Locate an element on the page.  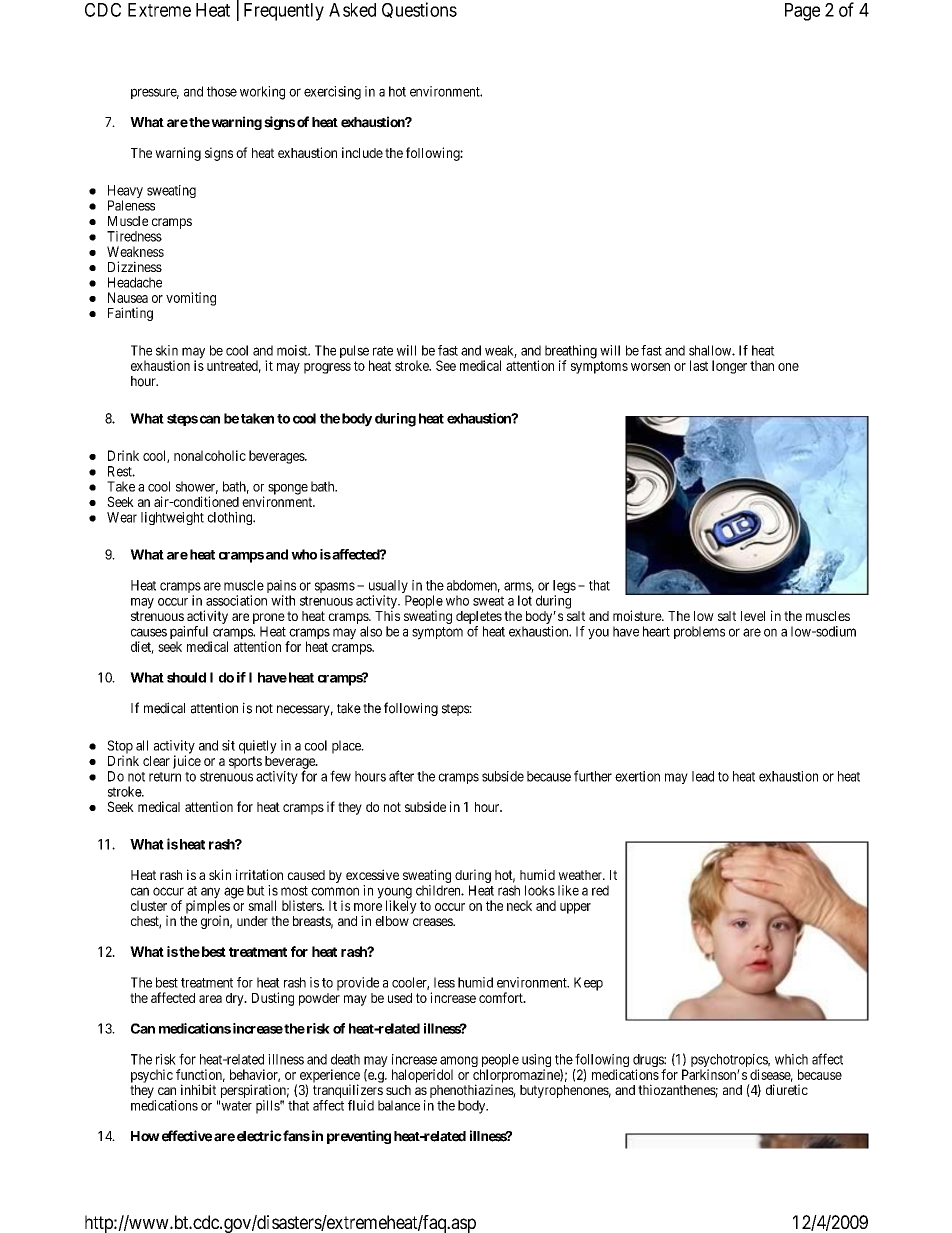
lead is located at coordinates (703, 776).
